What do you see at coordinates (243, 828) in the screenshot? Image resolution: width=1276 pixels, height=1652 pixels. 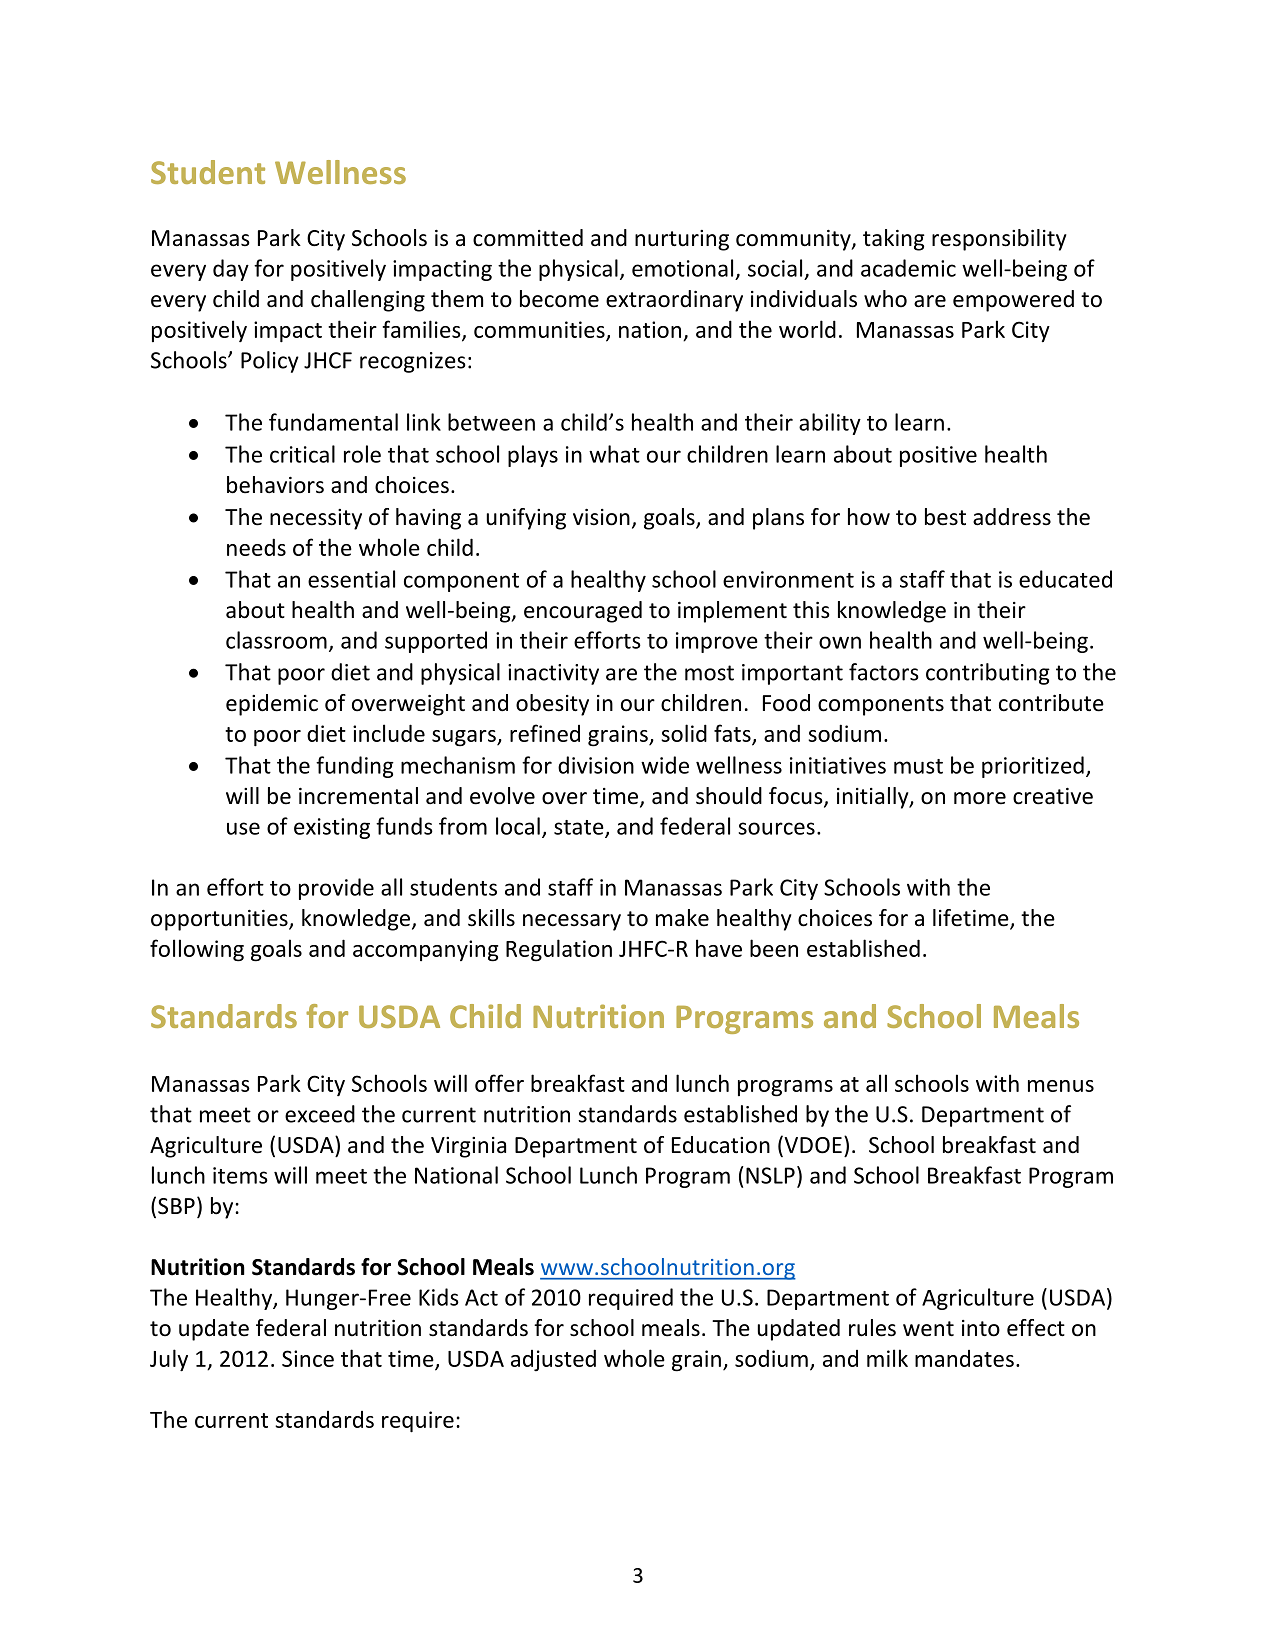 I see `use` at bounding box center [243, 828].
